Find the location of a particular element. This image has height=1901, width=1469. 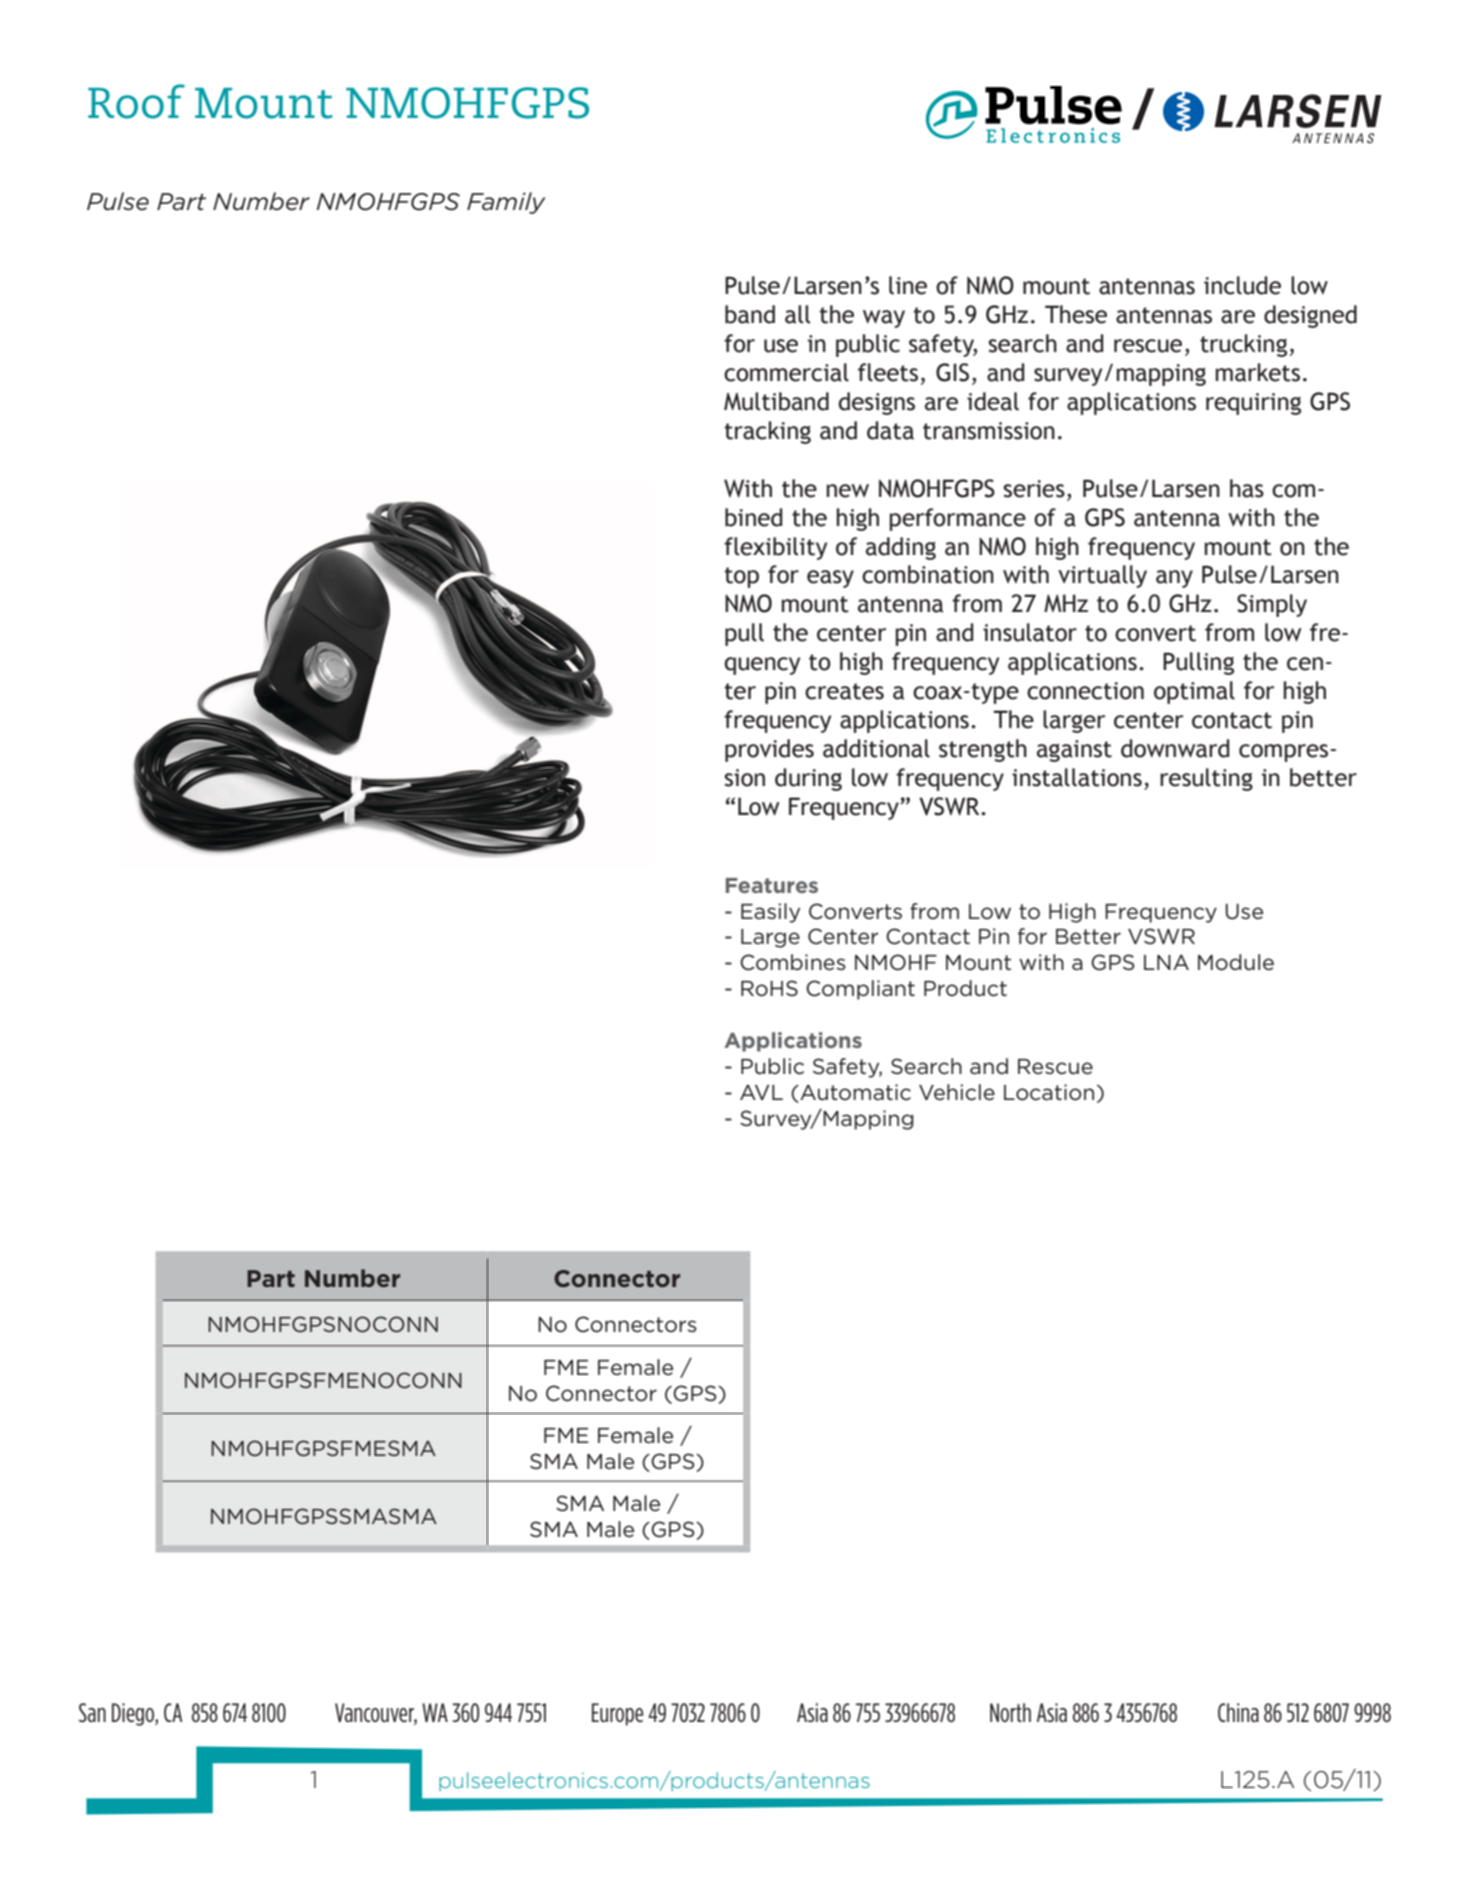

Europe is located at coordinates (617, 1714).
